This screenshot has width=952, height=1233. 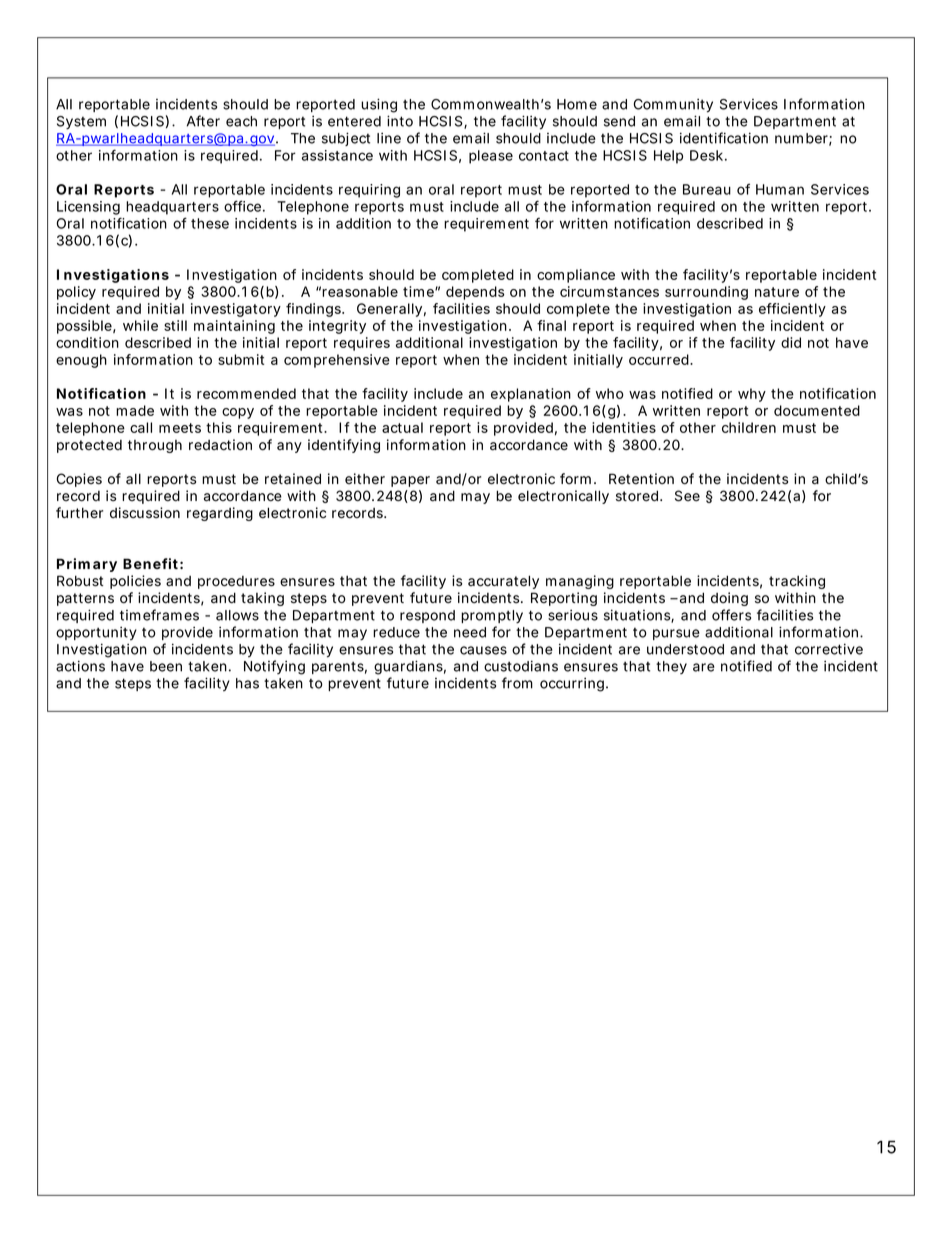 What do you see at coordinates (155, 446) in the screenshot?
I see `through` at bounding box center [155, 446].
